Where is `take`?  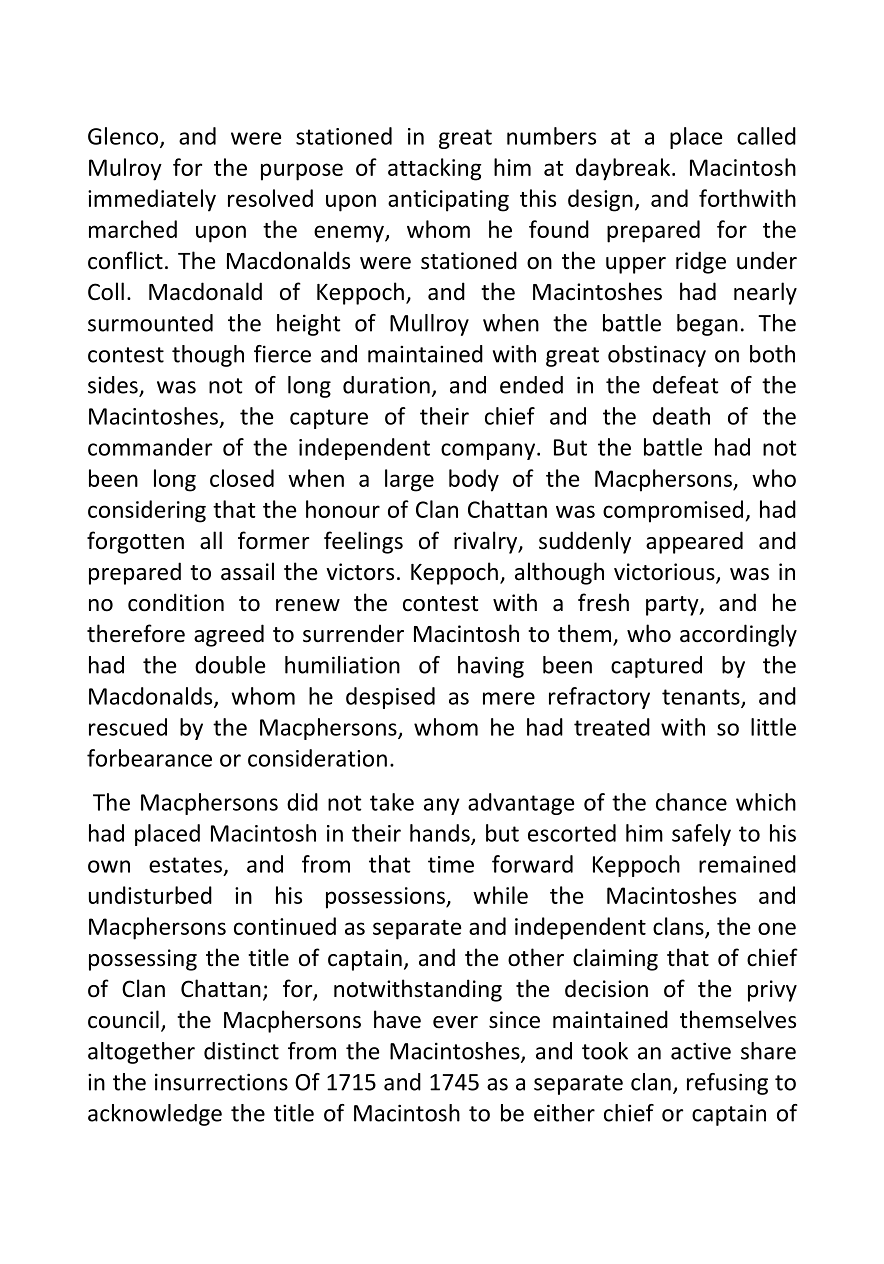 take is located at coordinates (392, 802).
